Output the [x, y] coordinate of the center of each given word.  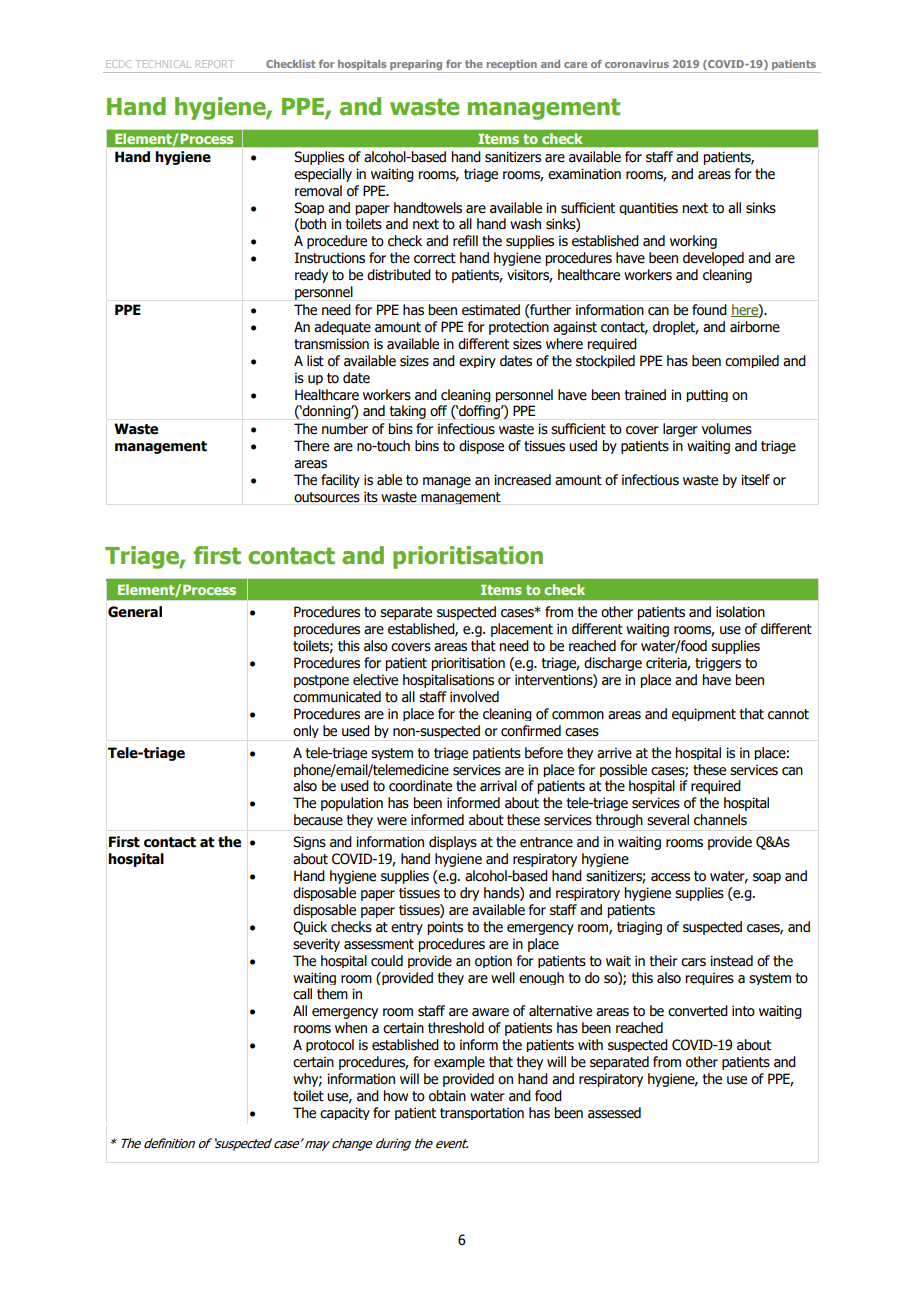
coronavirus [637, 64]
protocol [330, 1045]
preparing [416, 66]
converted [698, 1011]
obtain [447, 1096]
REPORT [215, 64]
